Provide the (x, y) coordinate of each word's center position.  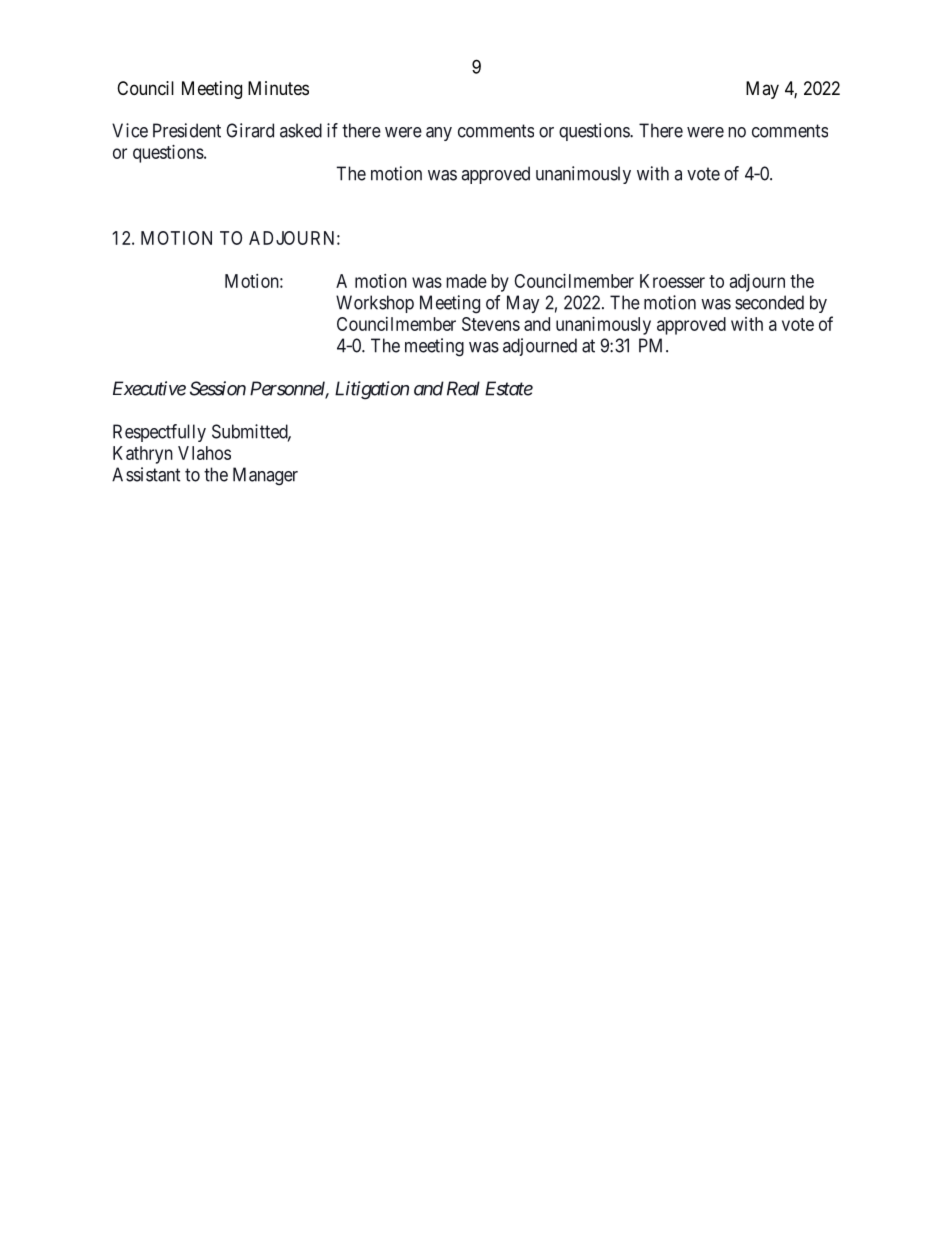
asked (301, 130)
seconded (769, 302)
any (439, 134)
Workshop (375, 304)
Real (461, 388)
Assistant (146, 474)
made (466, 281)
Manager (265, 476)
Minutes (278, 88)
